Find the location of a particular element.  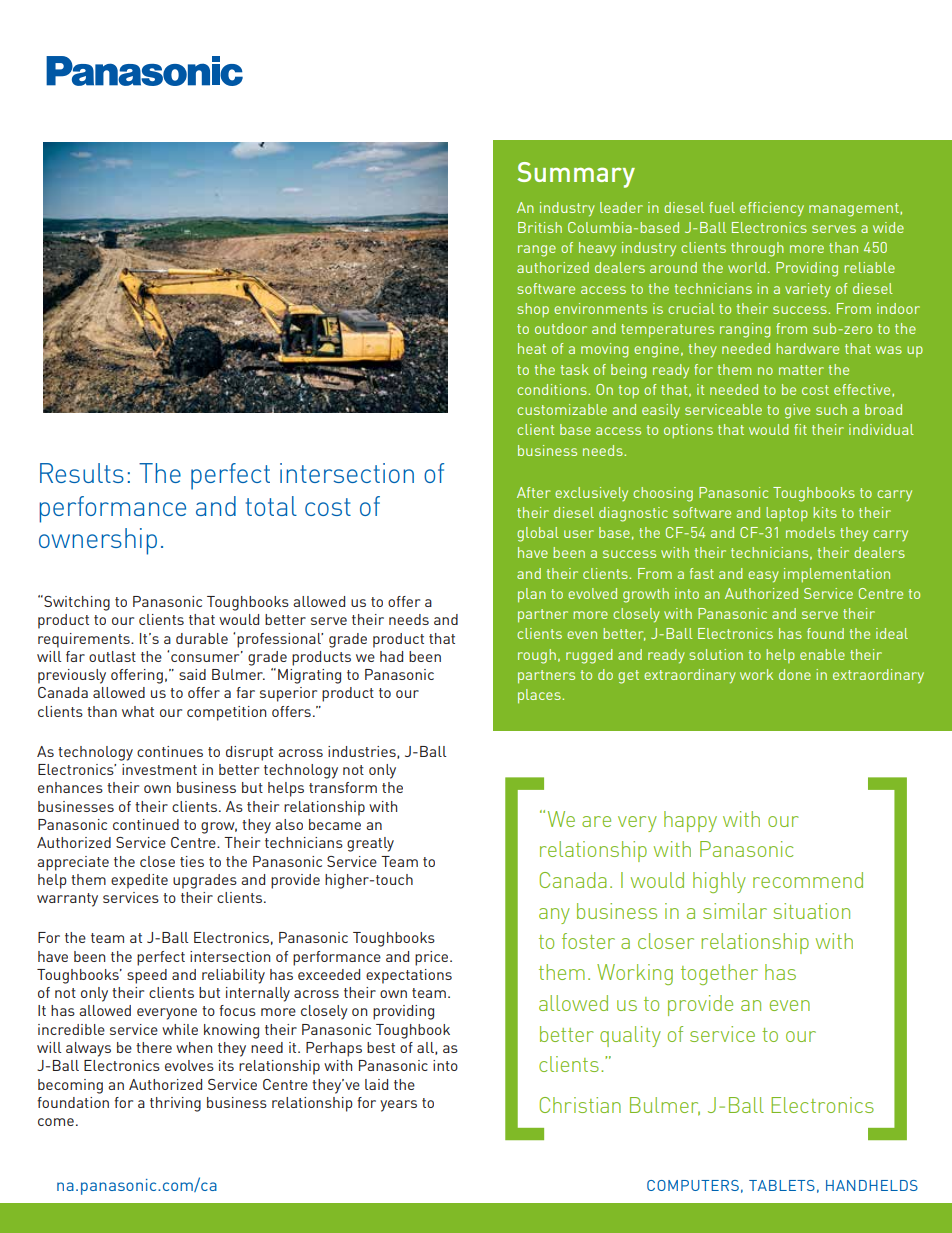

efficiency is located at coordinates (772, 209).
